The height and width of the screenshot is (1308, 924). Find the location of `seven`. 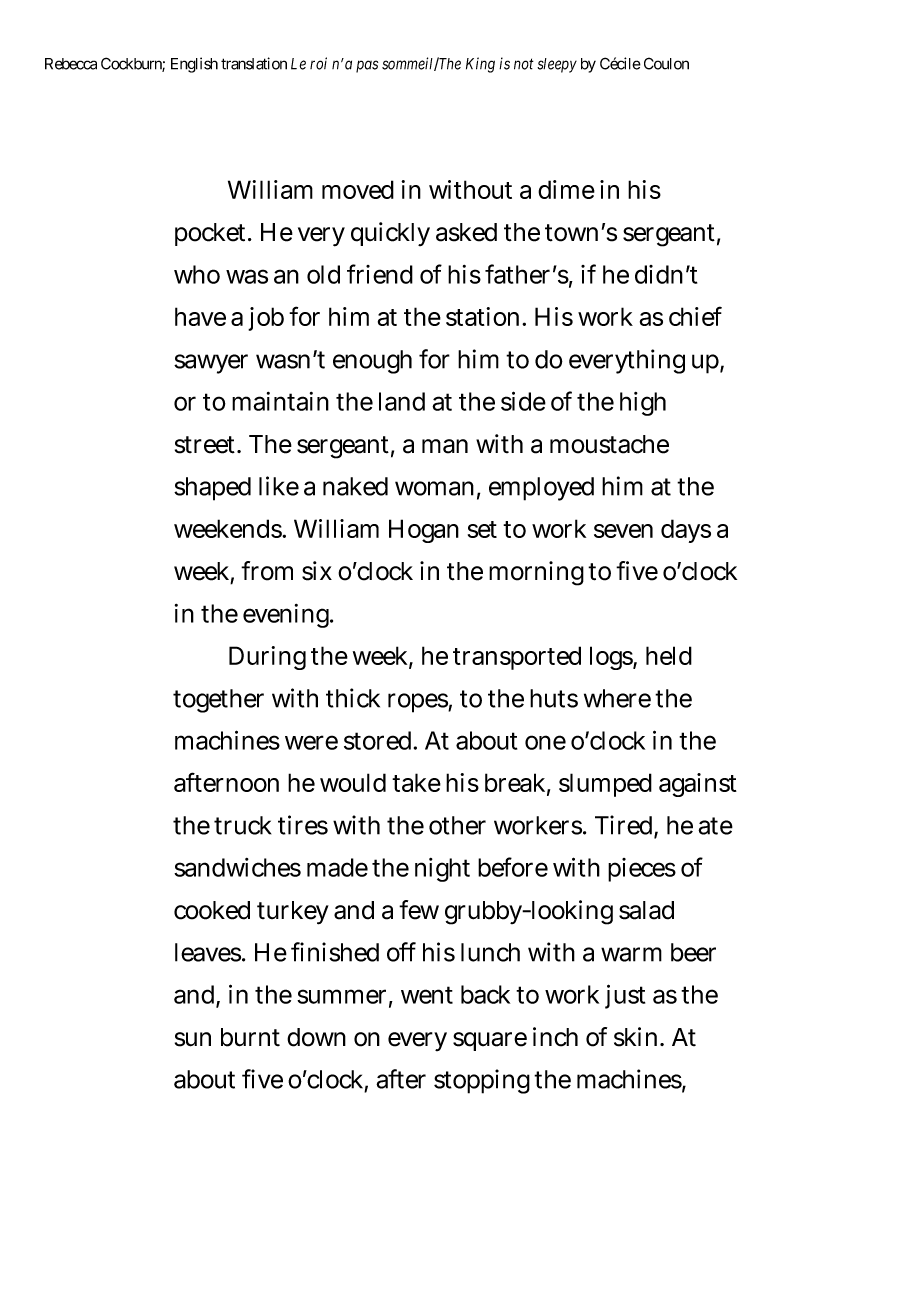

seven is located at coordinates (623, 531).
